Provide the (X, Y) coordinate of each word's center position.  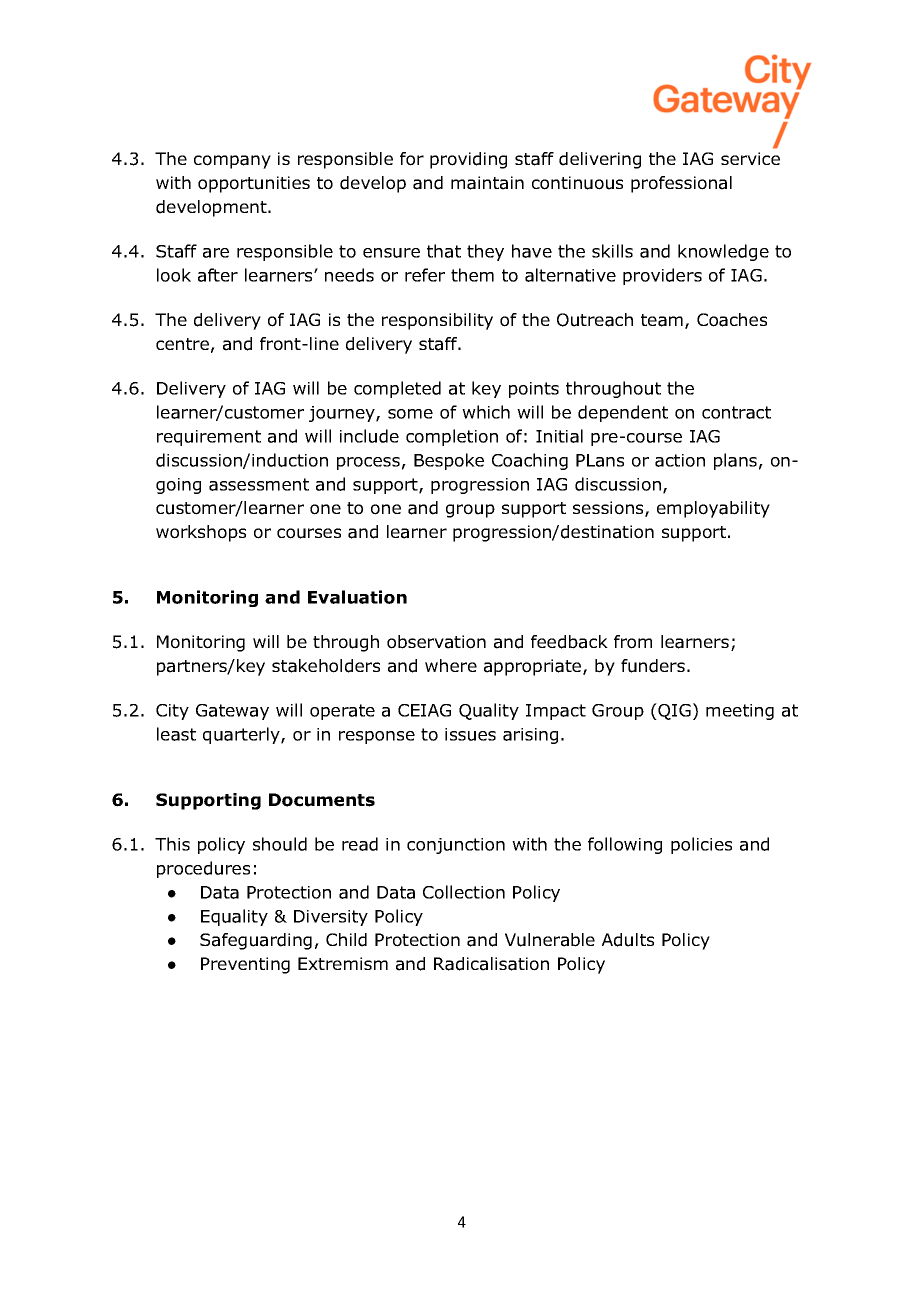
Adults (628, 940)
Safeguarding (256, 941)
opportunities (254, 184)
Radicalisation (491, 964)
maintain (487, 183)
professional (681, 184)
